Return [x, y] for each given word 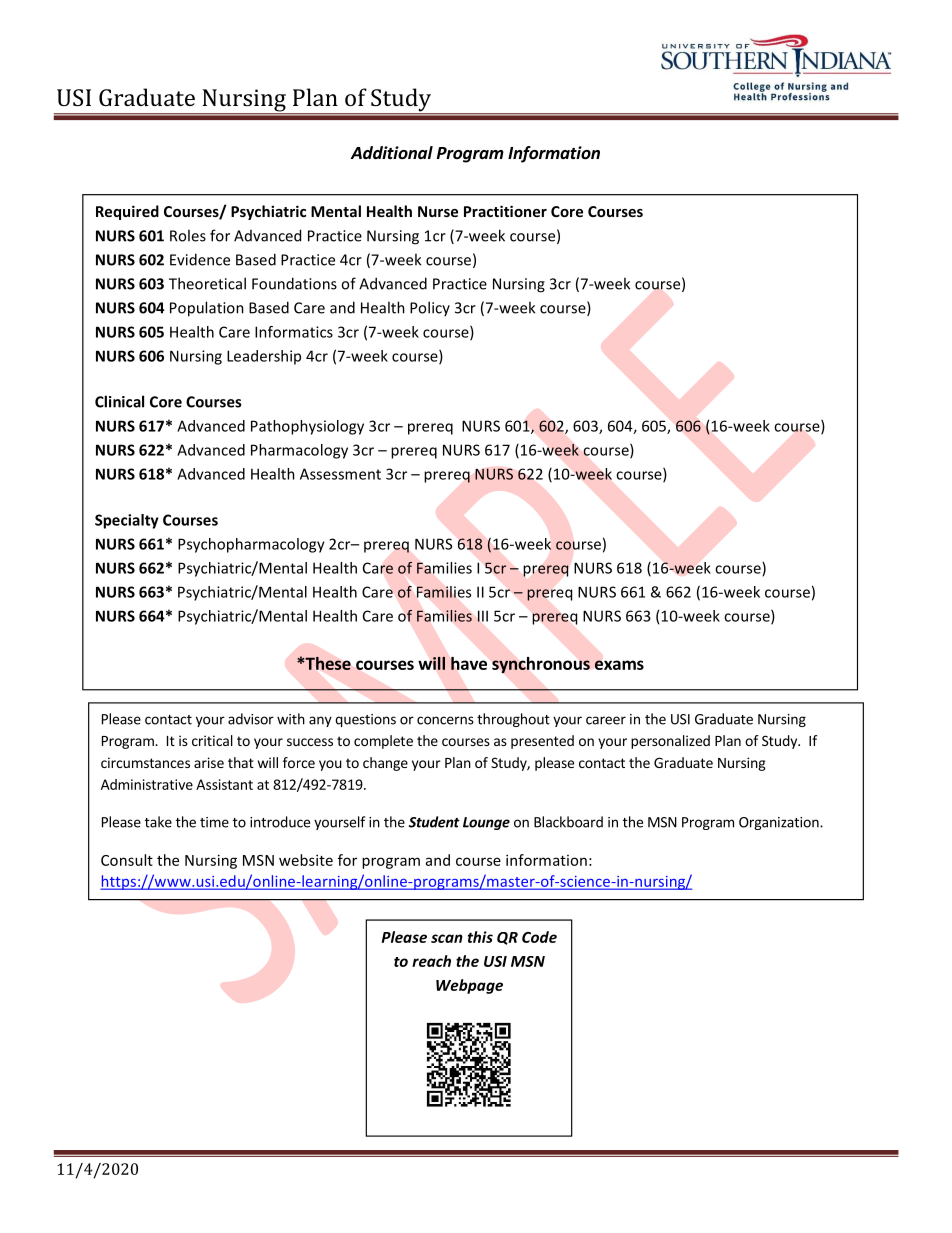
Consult [127, 860]
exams [619, 665]
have [469, 663]
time [214, 822]
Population [207, 309]
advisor [251, 719]
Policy [430, 308]
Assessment [340, 474]
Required [127, 212]
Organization [780, 823]
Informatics [294, 332]
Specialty [127, 521]
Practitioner [505, 211]
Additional [392, 153]
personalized [670, 742]
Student [434, 822]
